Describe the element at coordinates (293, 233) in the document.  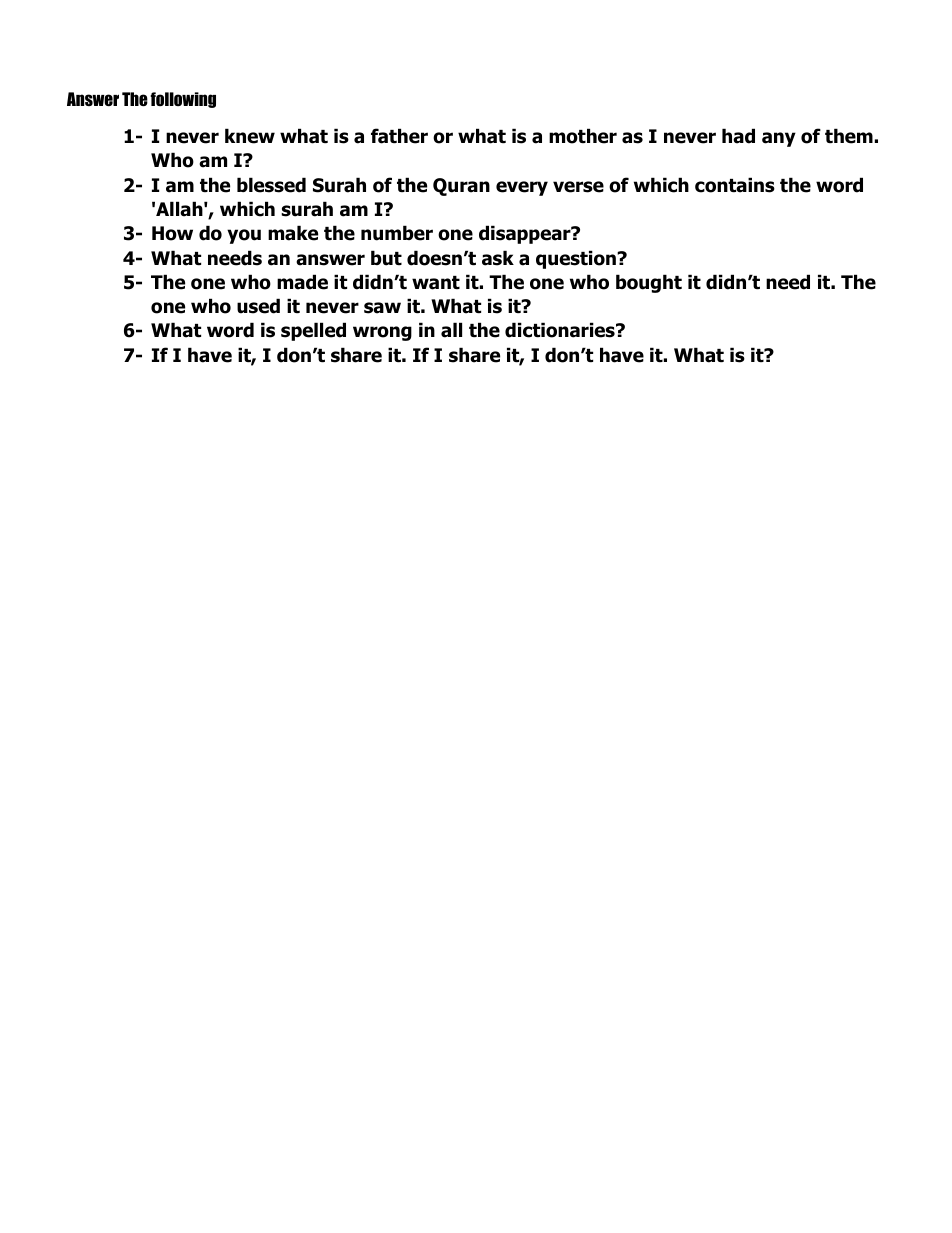
I see `make` at that location.
